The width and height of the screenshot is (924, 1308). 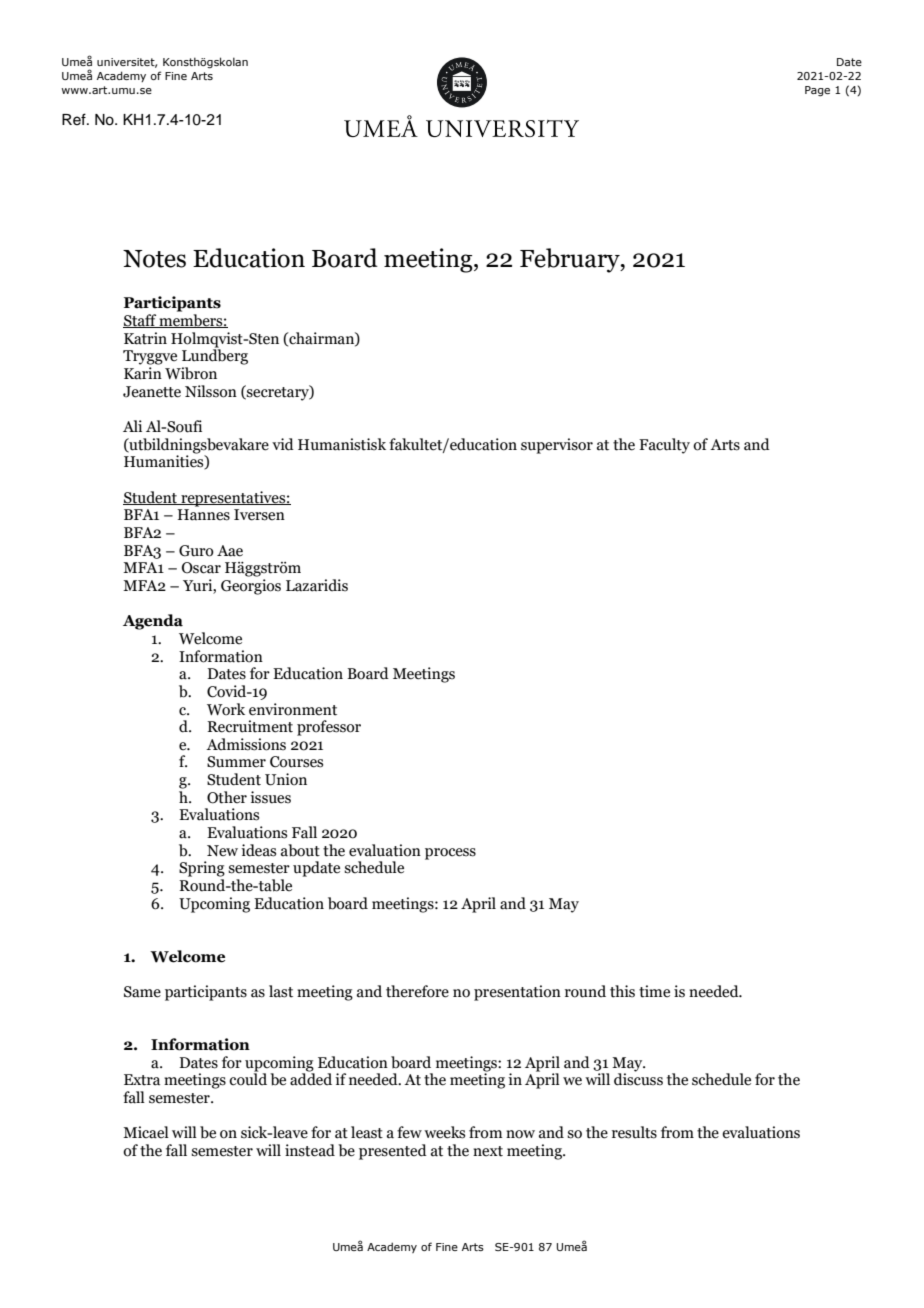 What do you see at coordinates (557, 446) in the screenshot?
I see `supervisor` at bounding box center [557, 446].
